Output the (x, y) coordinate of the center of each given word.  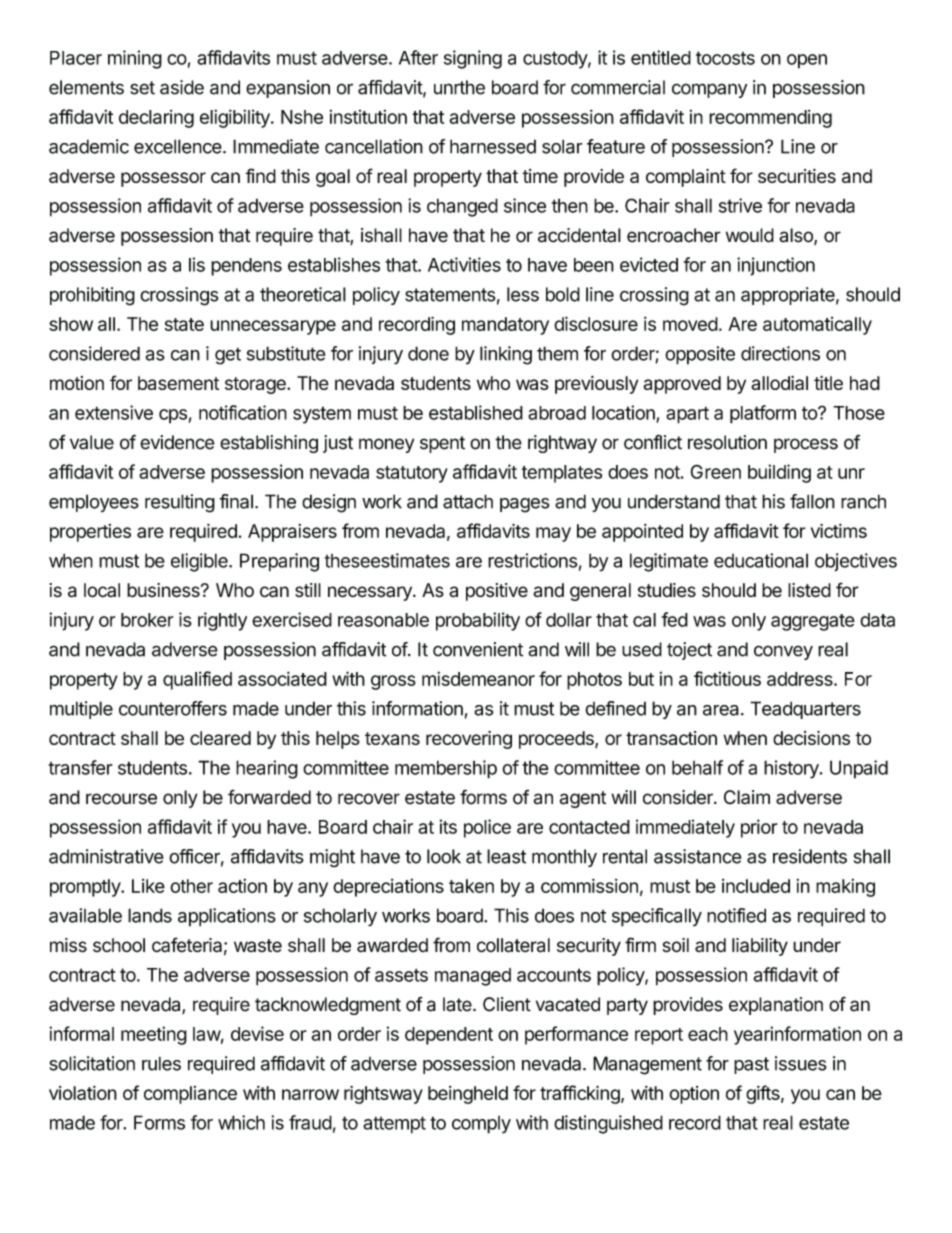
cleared (220, 738)
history (792, 769)
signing (473, 59)
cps (173, 416)
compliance (190, 1095)
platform (763, 414)
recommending (770, 119)
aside (182, 87)
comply (481, 1125)
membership (446, 769)
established (476, 412)
